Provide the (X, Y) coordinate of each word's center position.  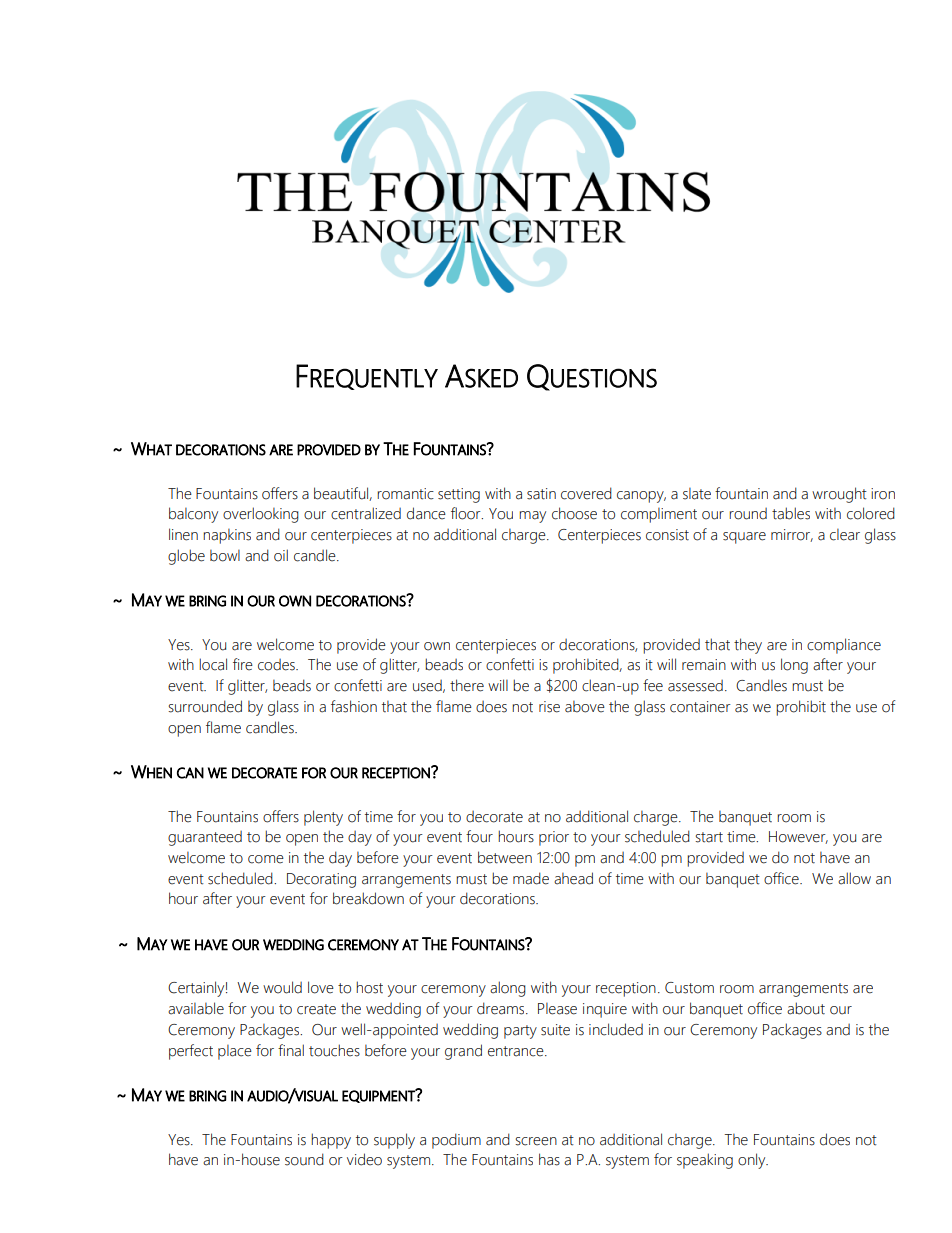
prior (554, 838)
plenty (323, 818)
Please (557, 1009)
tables (791, 513)
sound (304, 1159)
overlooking (261, 515)
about (806, 1008)
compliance (844, 646)
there (467, 685)
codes (277, 665)
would (282, 987)
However (798, 837)
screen (536, 1141)
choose (574, 513)
